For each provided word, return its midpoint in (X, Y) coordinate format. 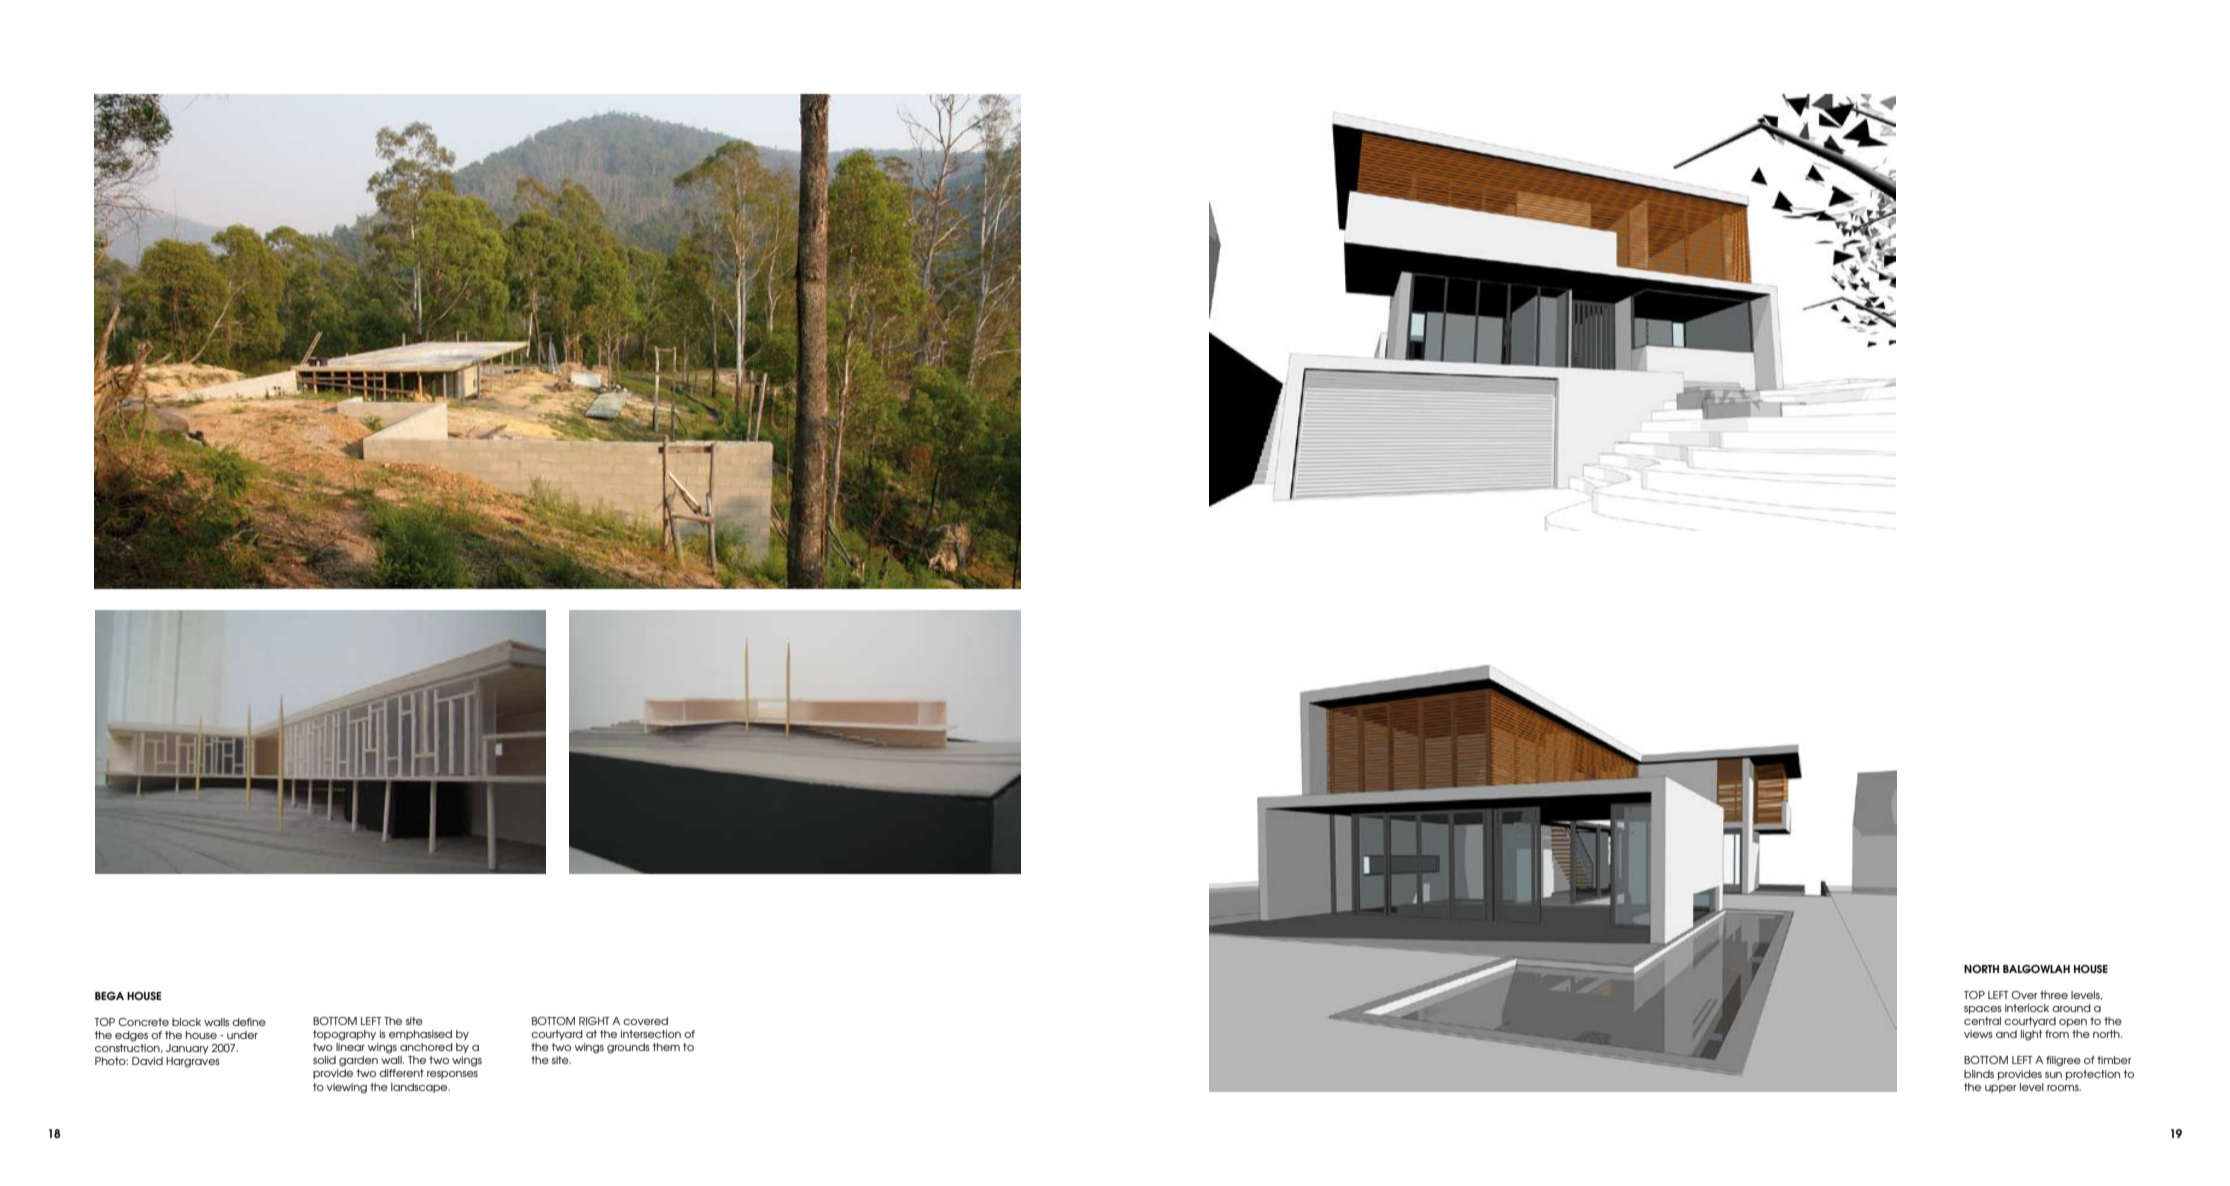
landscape (420, 1088)
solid (324, 1060)
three (2054, 995)
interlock (2027, 1008)
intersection (651, 1034)
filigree (2063, 1061)
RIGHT (594, 1021)
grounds (628, 1048)
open (2073, 1023)
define (249, 1022)
